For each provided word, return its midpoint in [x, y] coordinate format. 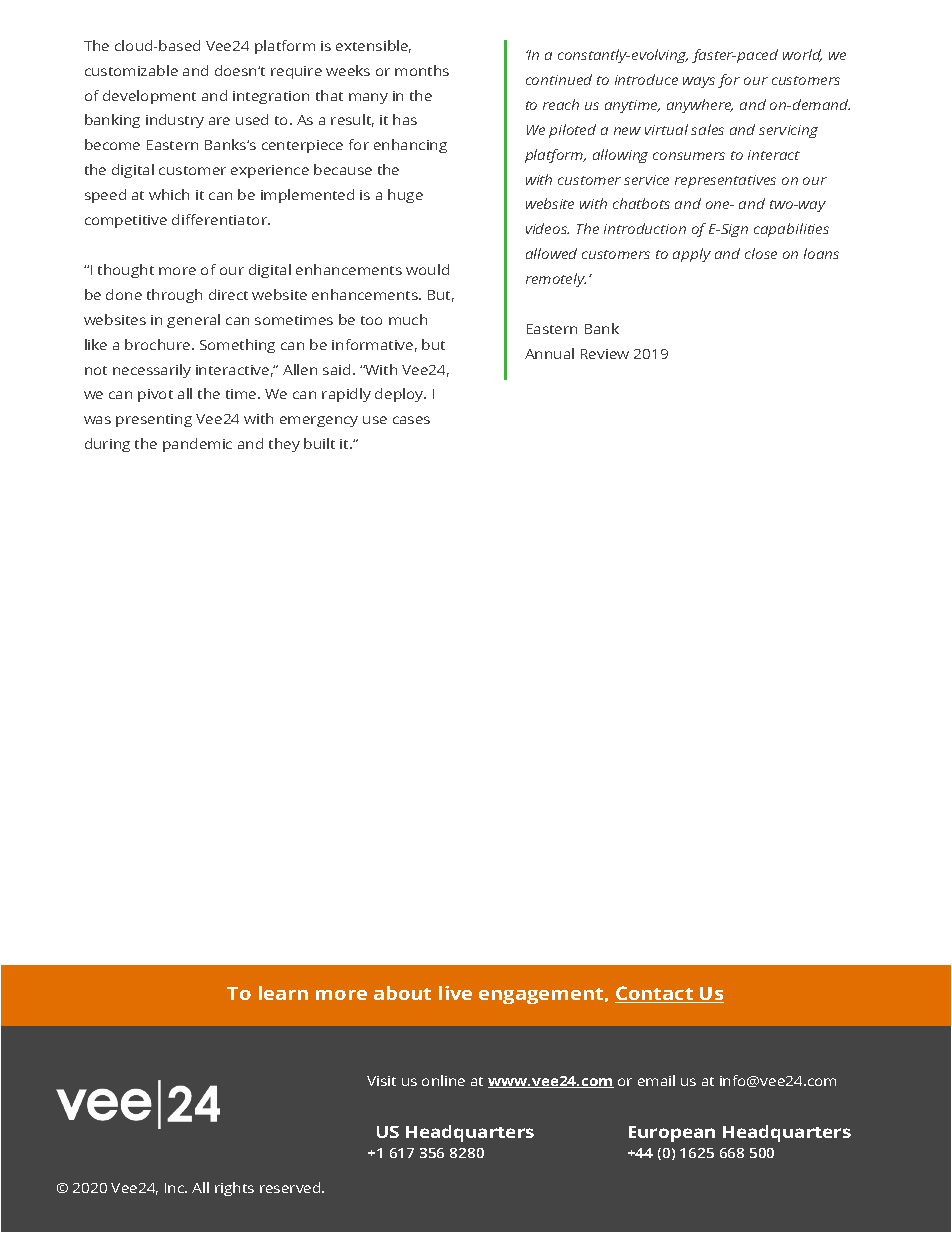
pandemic [197, 445]
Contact [655, 994]
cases [411, 420]
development [149, 97]
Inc [176, 1188]
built [319, 443]
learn [283, 993]
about [402, 993]
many [368, 98]
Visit [381, 1081]
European [672, 1134]
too [371, 320]
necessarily [152, 371]
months [422, 70]
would [427, 269]
